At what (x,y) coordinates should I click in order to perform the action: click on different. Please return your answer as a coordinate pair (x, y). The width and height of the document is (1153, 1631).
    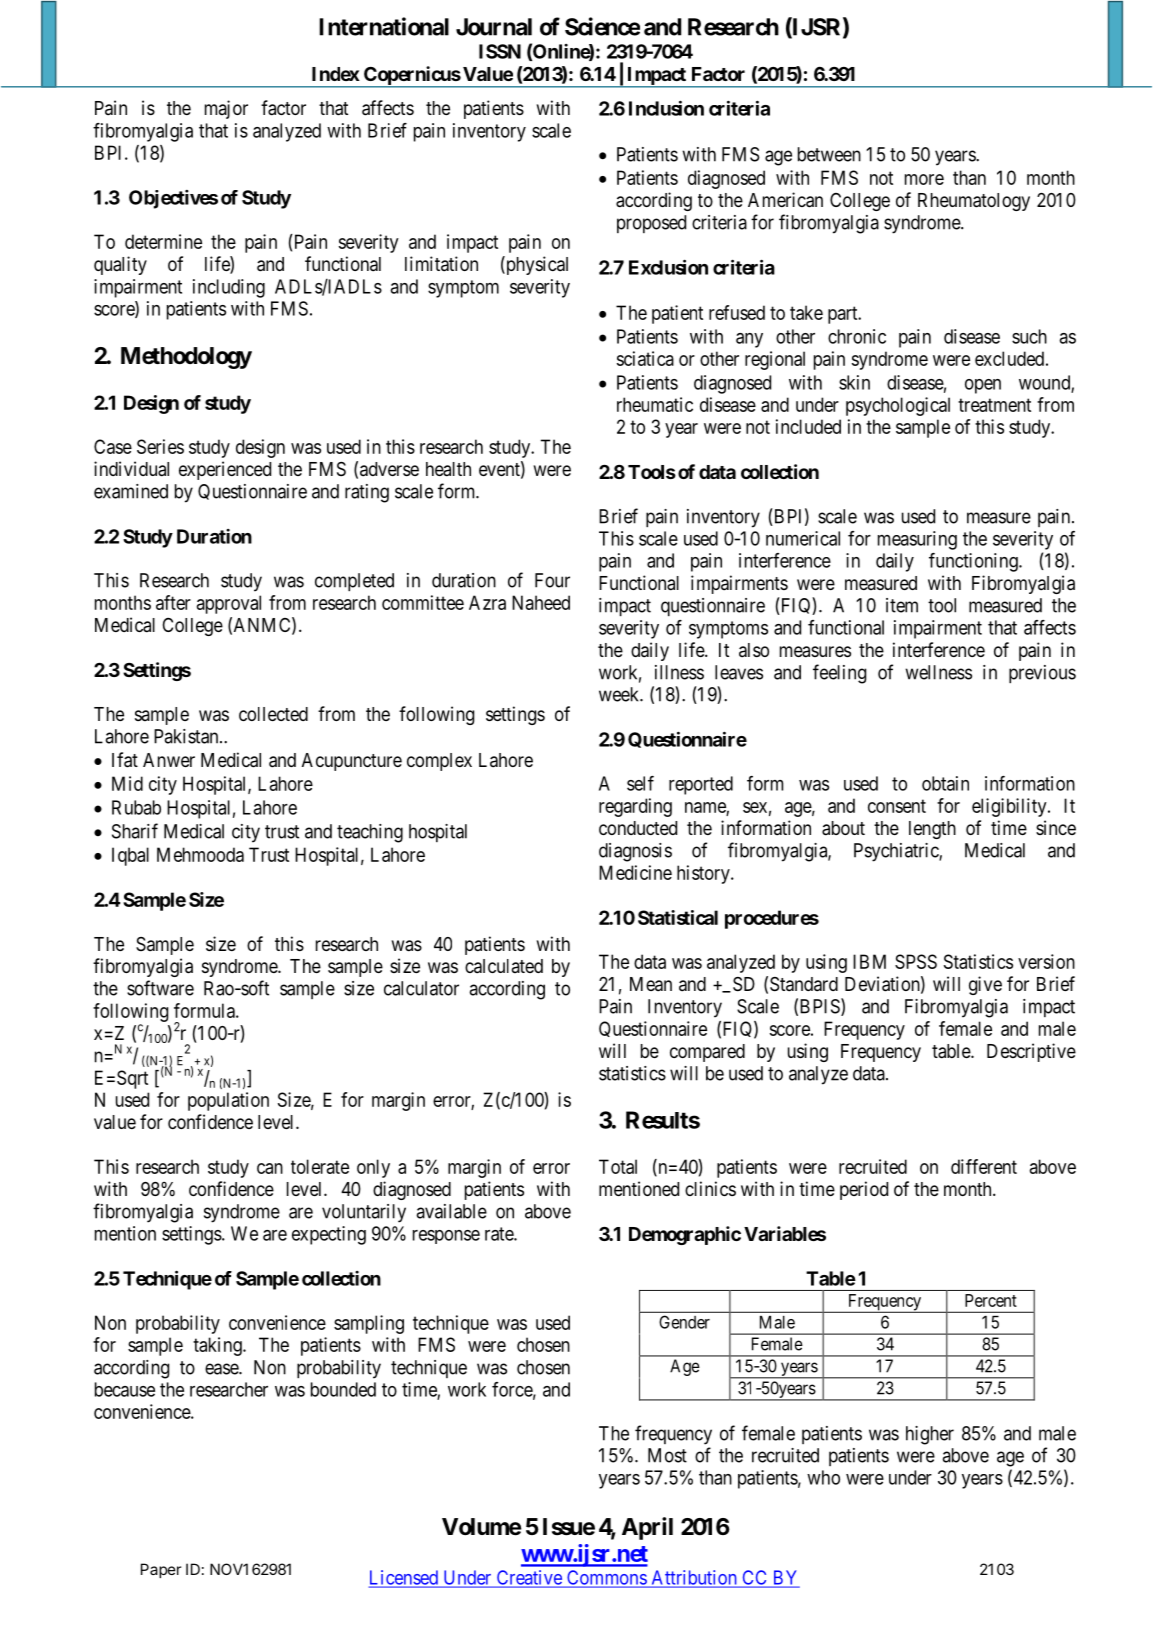
    Looking at the image, I should click on (984, 1166).
